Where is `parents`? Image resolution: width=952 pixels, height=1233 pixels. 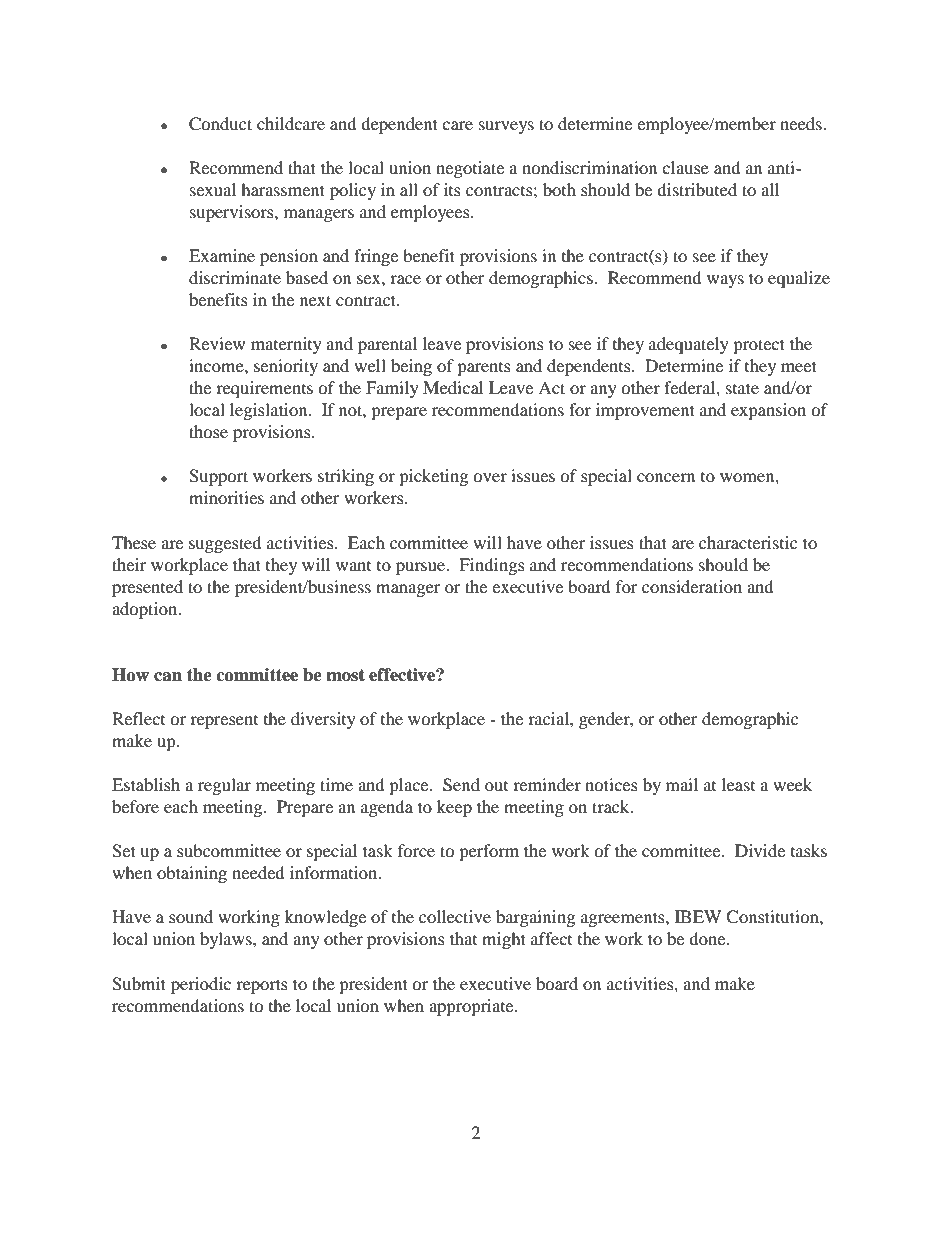
parents is located at coordinates (484, 369).
